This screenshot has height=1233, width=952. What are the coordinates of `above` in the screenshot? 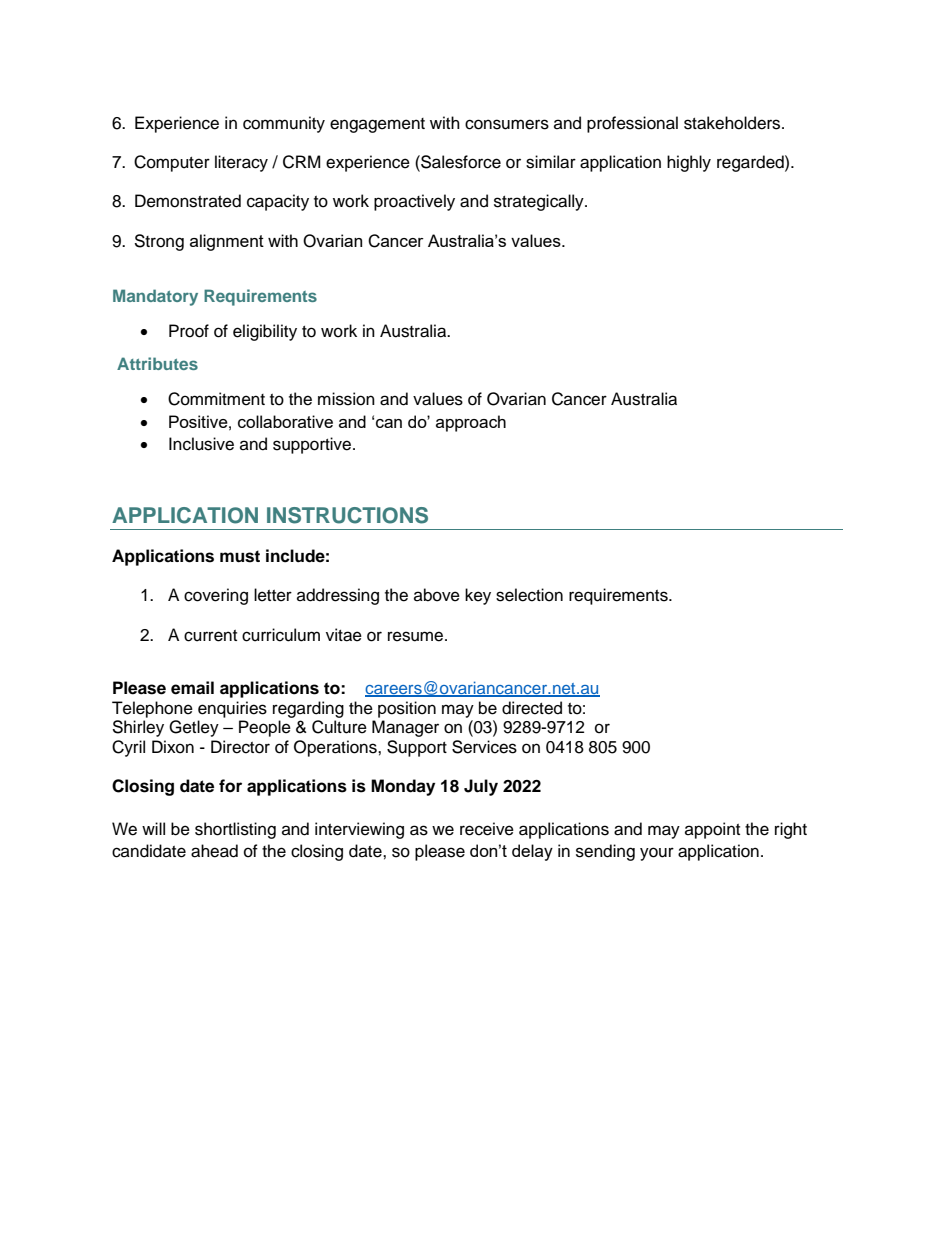 It's located at (437, 595).
